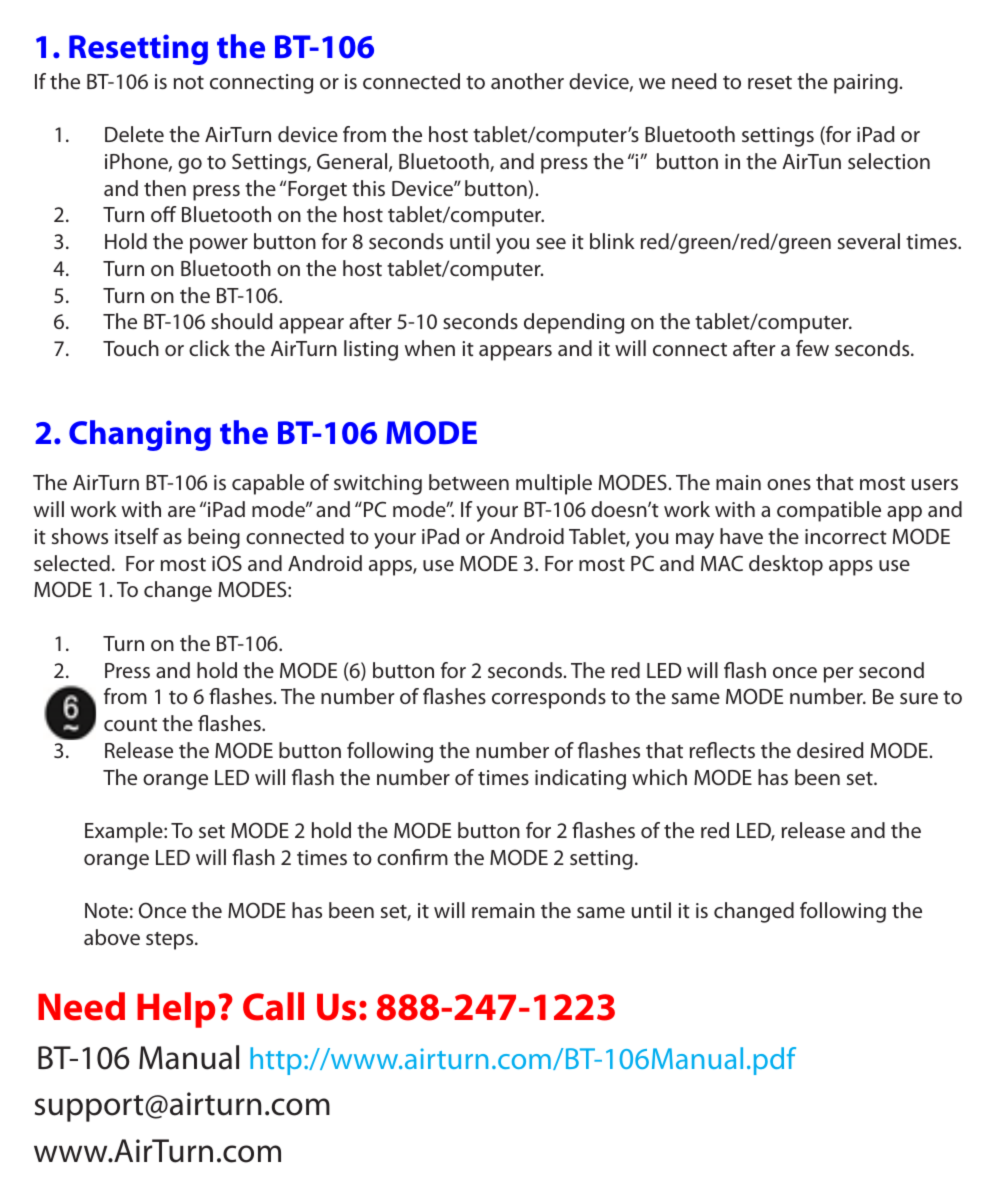  I want to click on pairing, so click(866, 84).
